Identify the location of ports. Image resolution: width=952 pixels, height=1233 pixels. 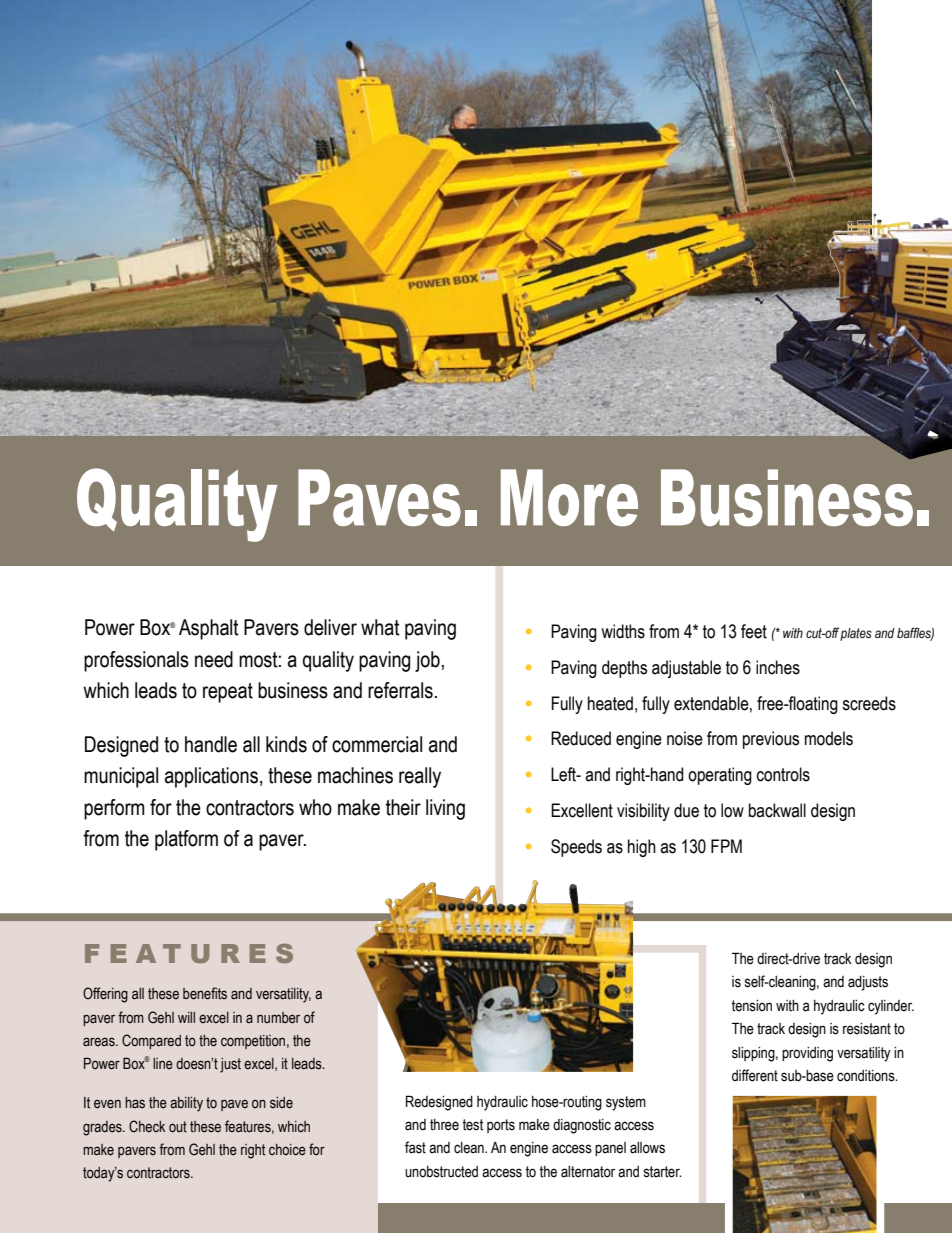
(501, 1126).
